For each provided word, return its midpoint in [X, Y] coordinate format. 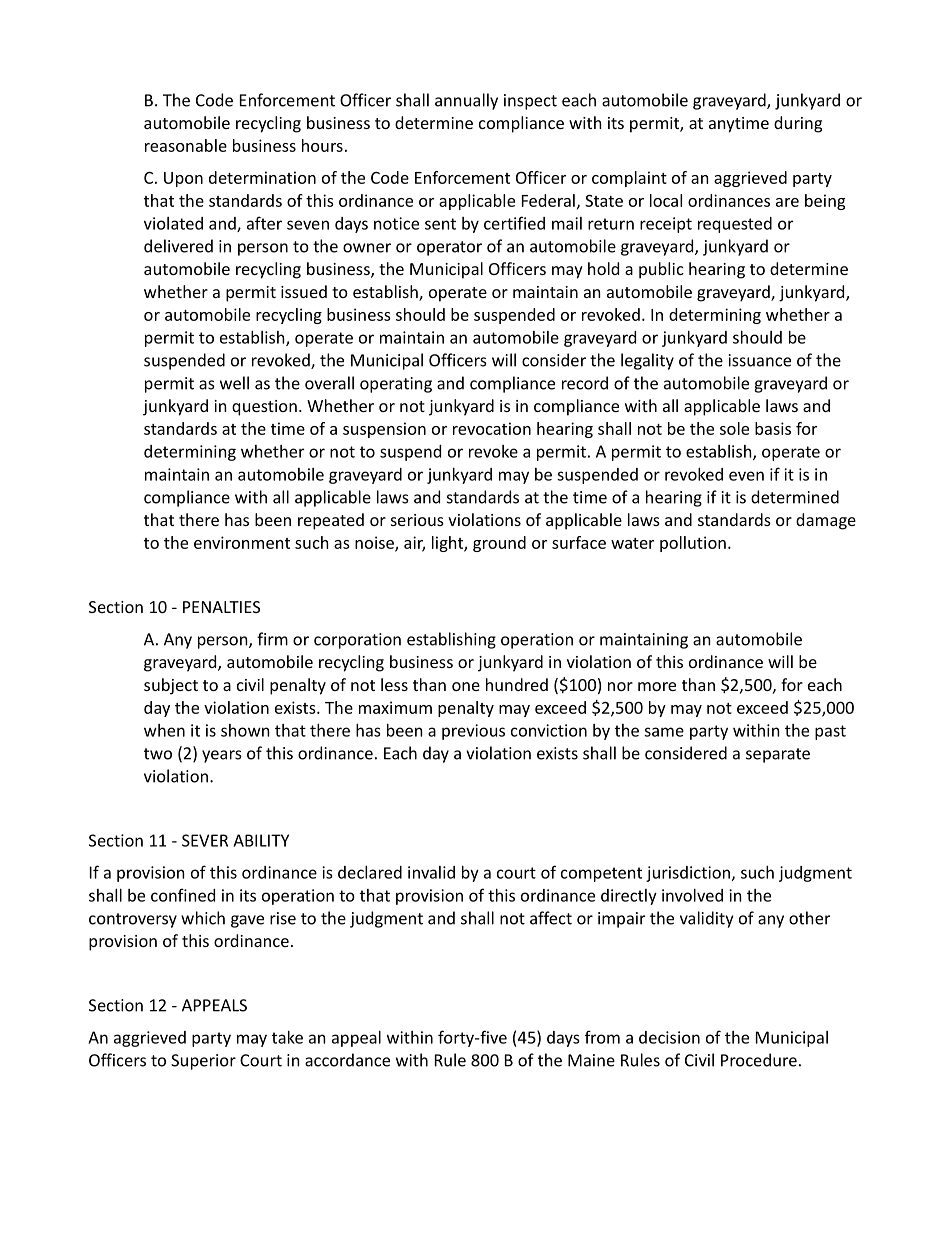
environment [242, 542]
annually [466, 101]
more [657, 686]
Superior [203, 1062]
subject [171, 686]
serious [417, 520]
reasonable [186, 145]
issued [304, 291]
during [798, 124]
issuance [760, 360]
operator [449, 248]
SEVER [205, 840]
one [466, 686]
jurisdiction [688, 874]
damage [826, 521]
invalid [431, 872]
